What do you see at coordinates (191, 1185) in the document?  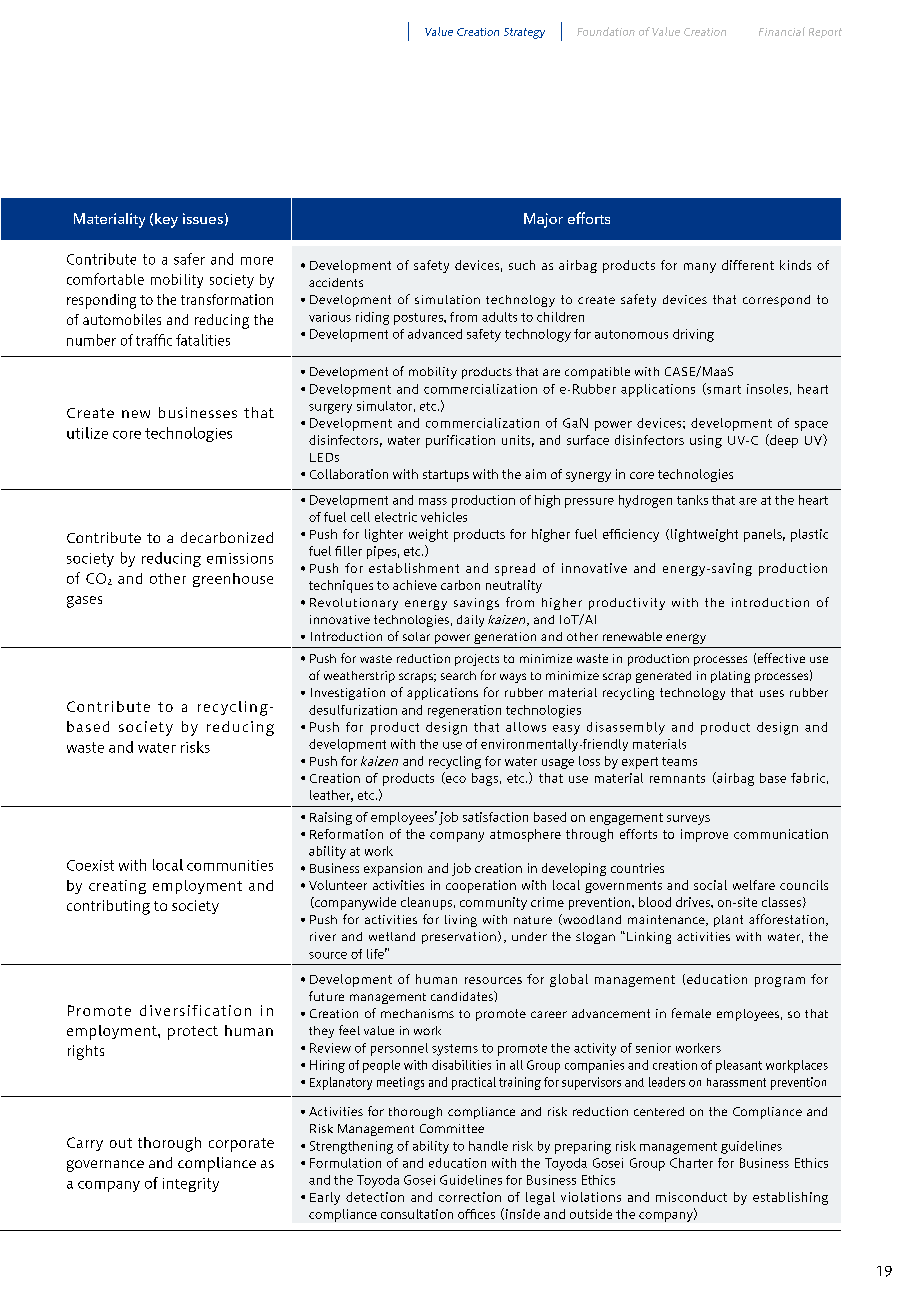 I see `integrity` at bounding box center [191, 1185].
